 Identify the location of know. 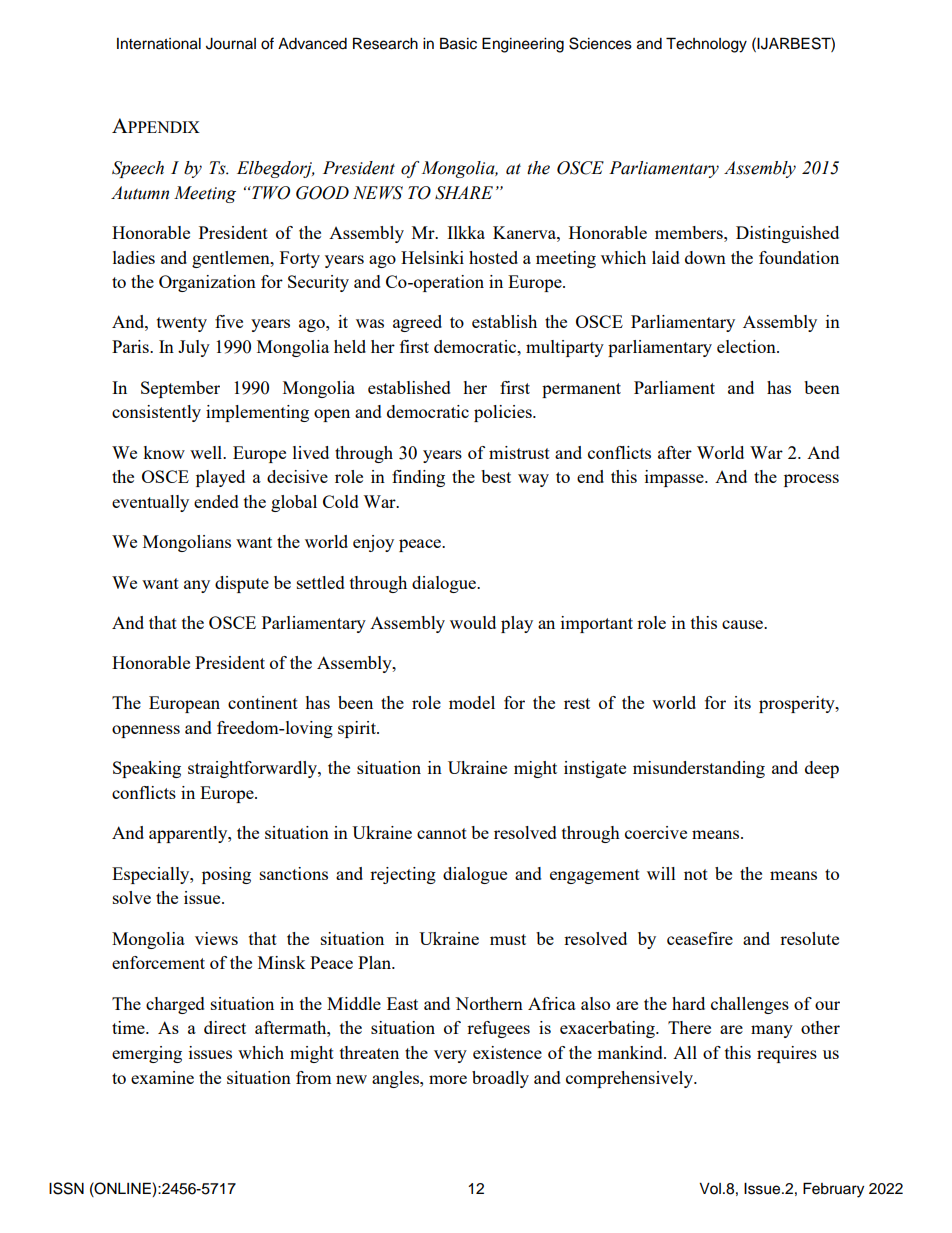
(164, 452).
